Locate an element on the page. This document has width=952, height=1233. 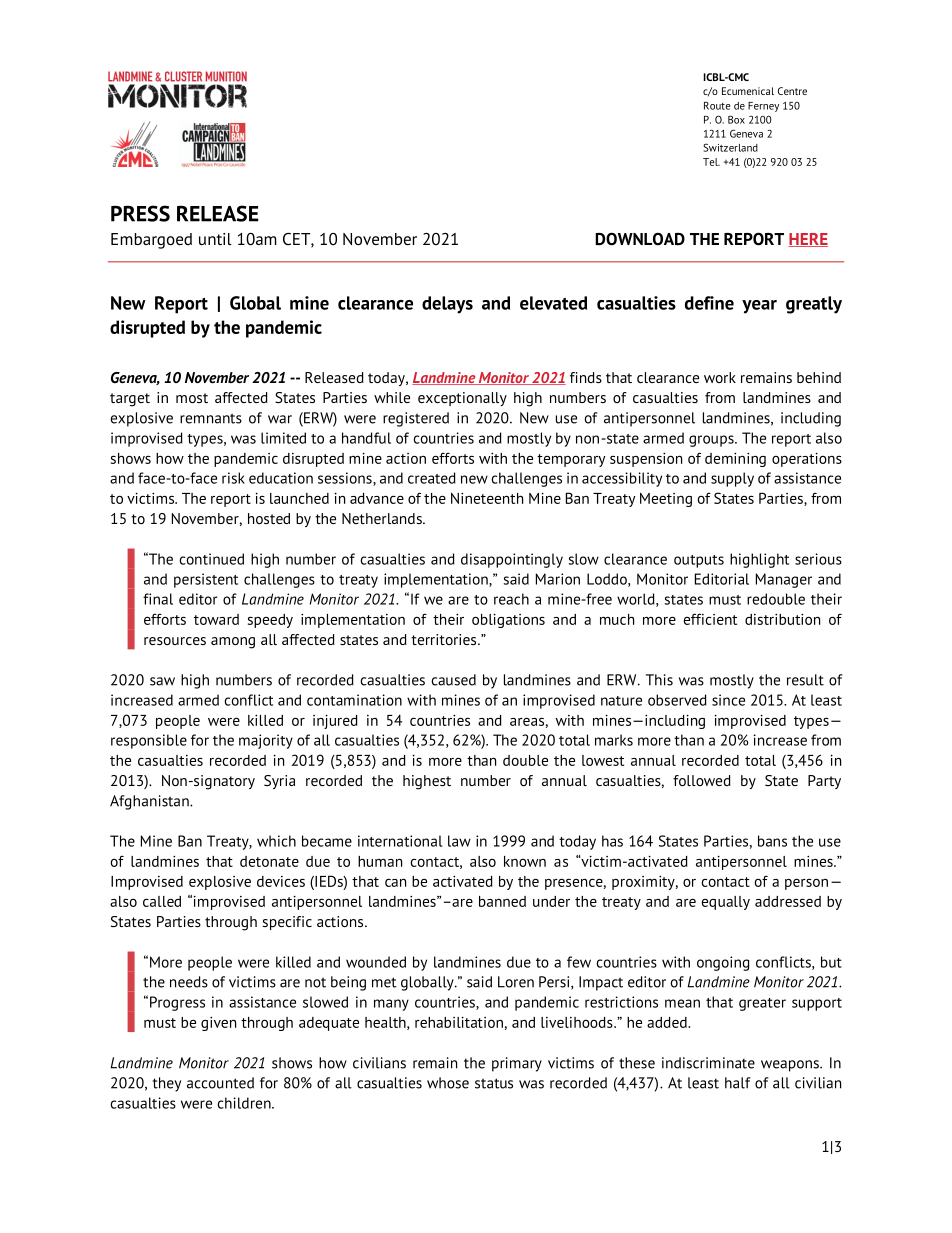
status is located at coordinates (494, 1083).
